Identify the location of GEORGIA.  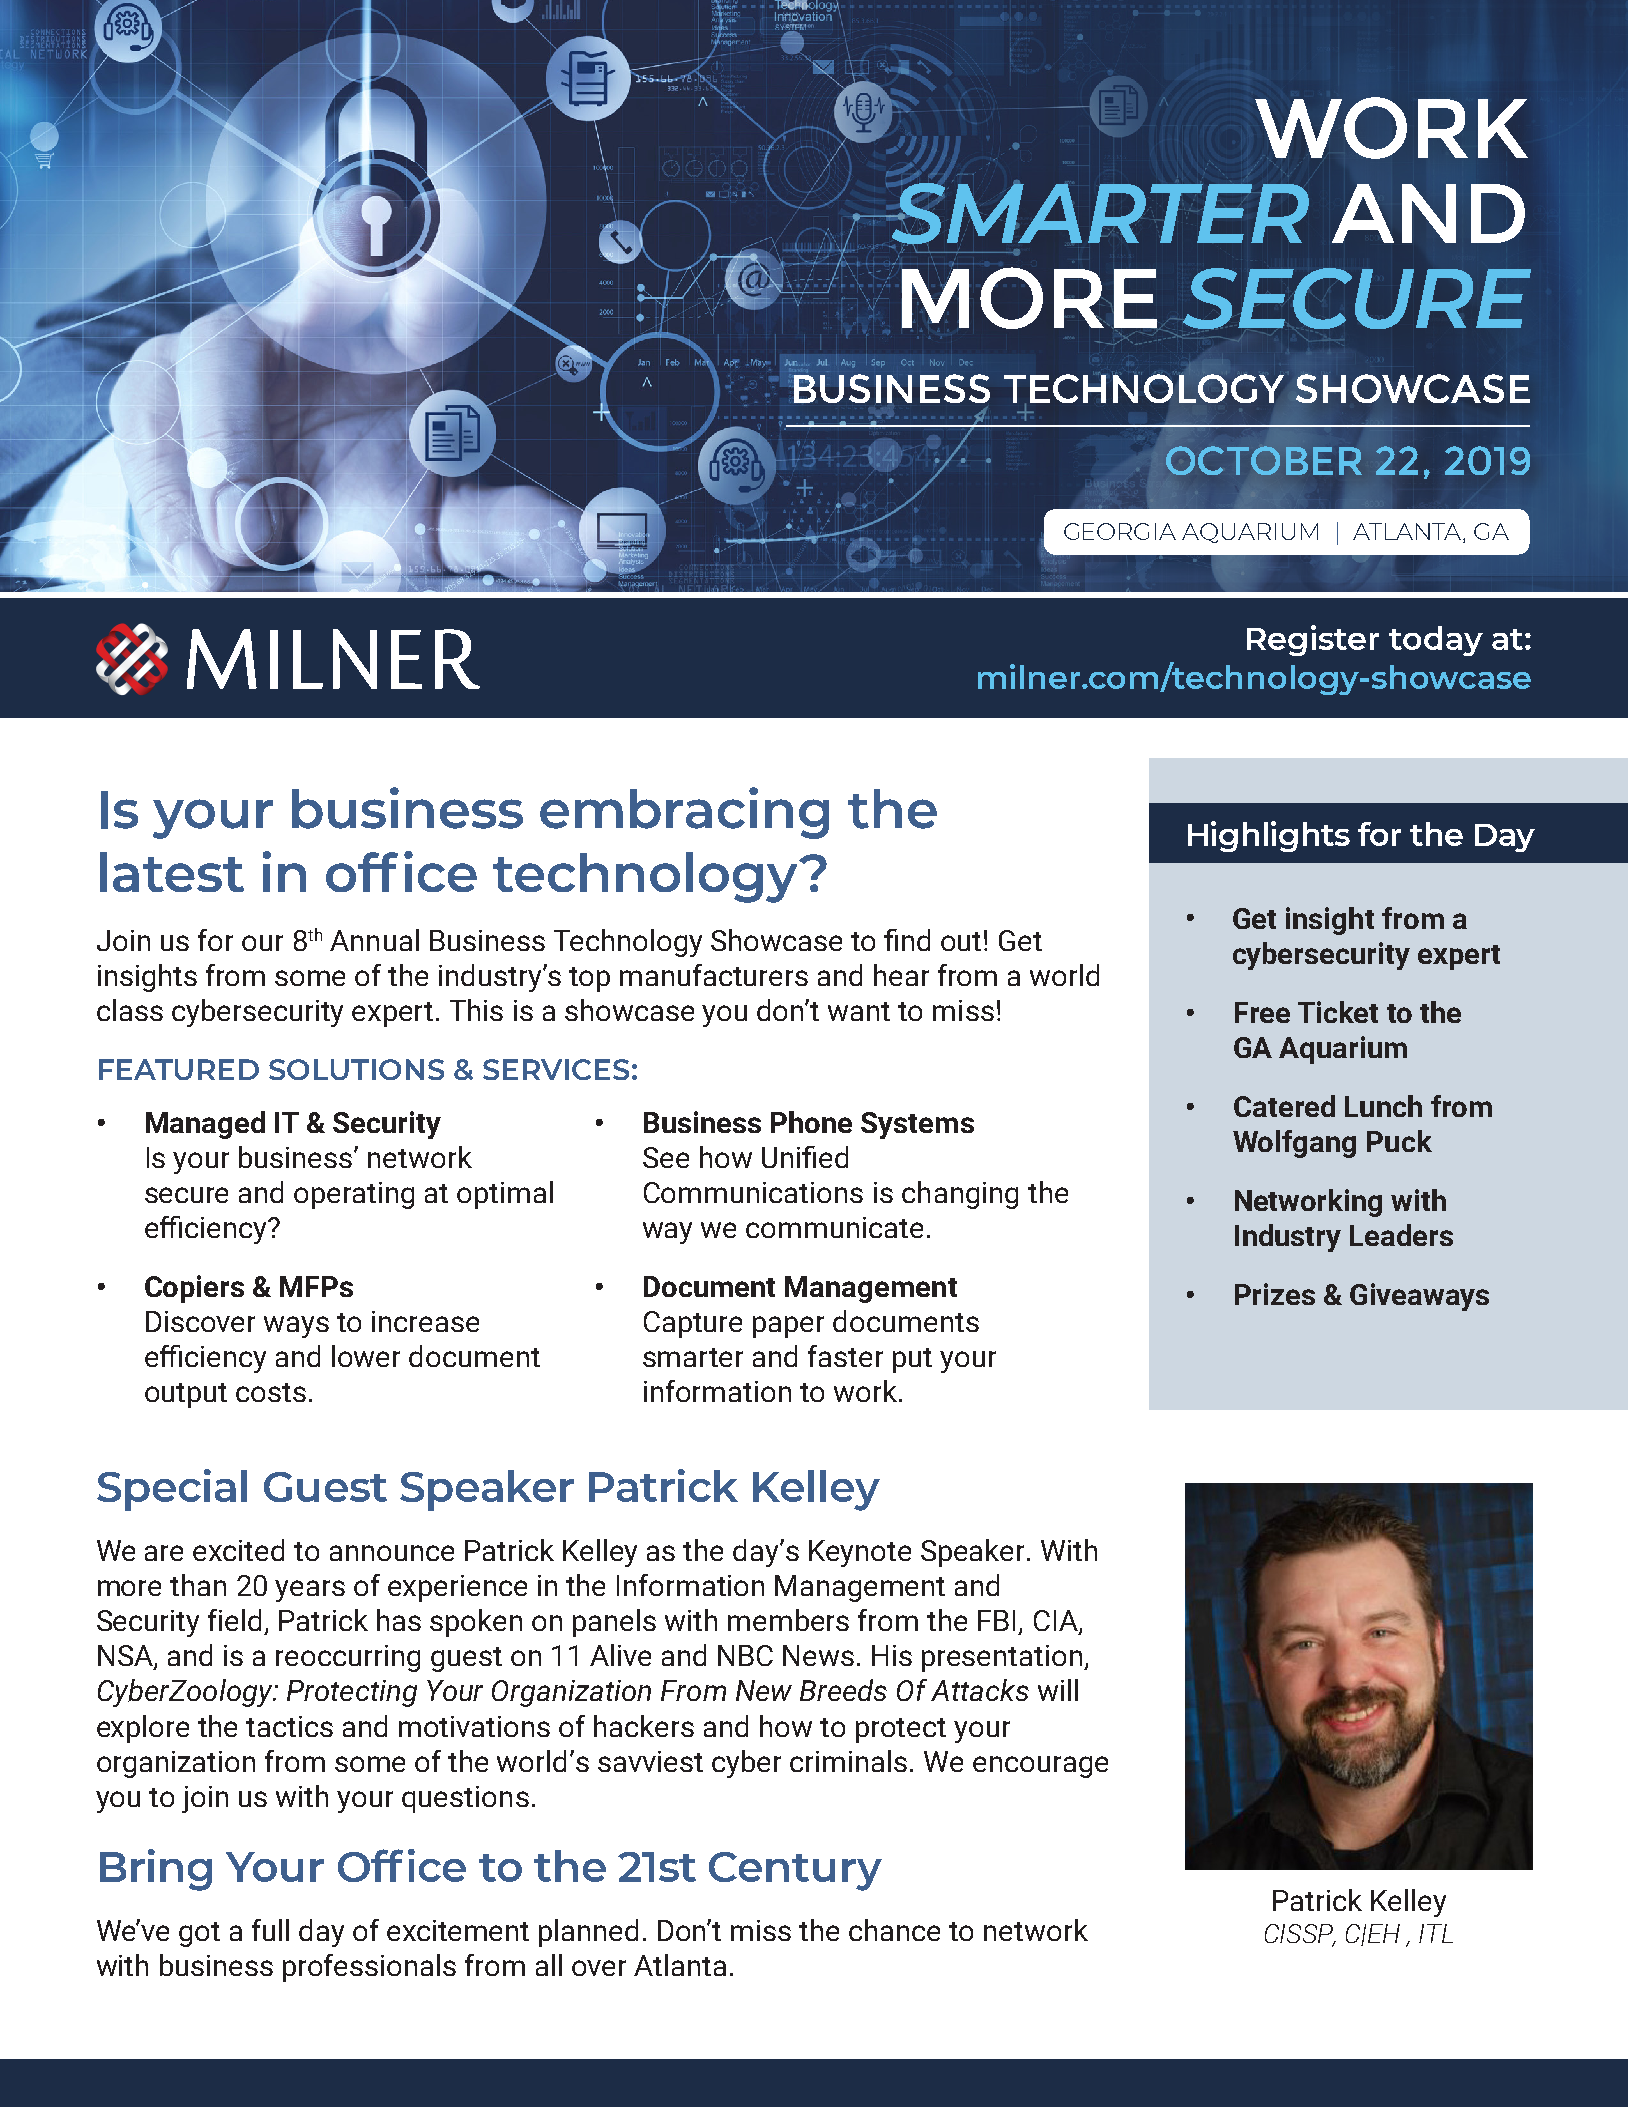
(1120, 531).
